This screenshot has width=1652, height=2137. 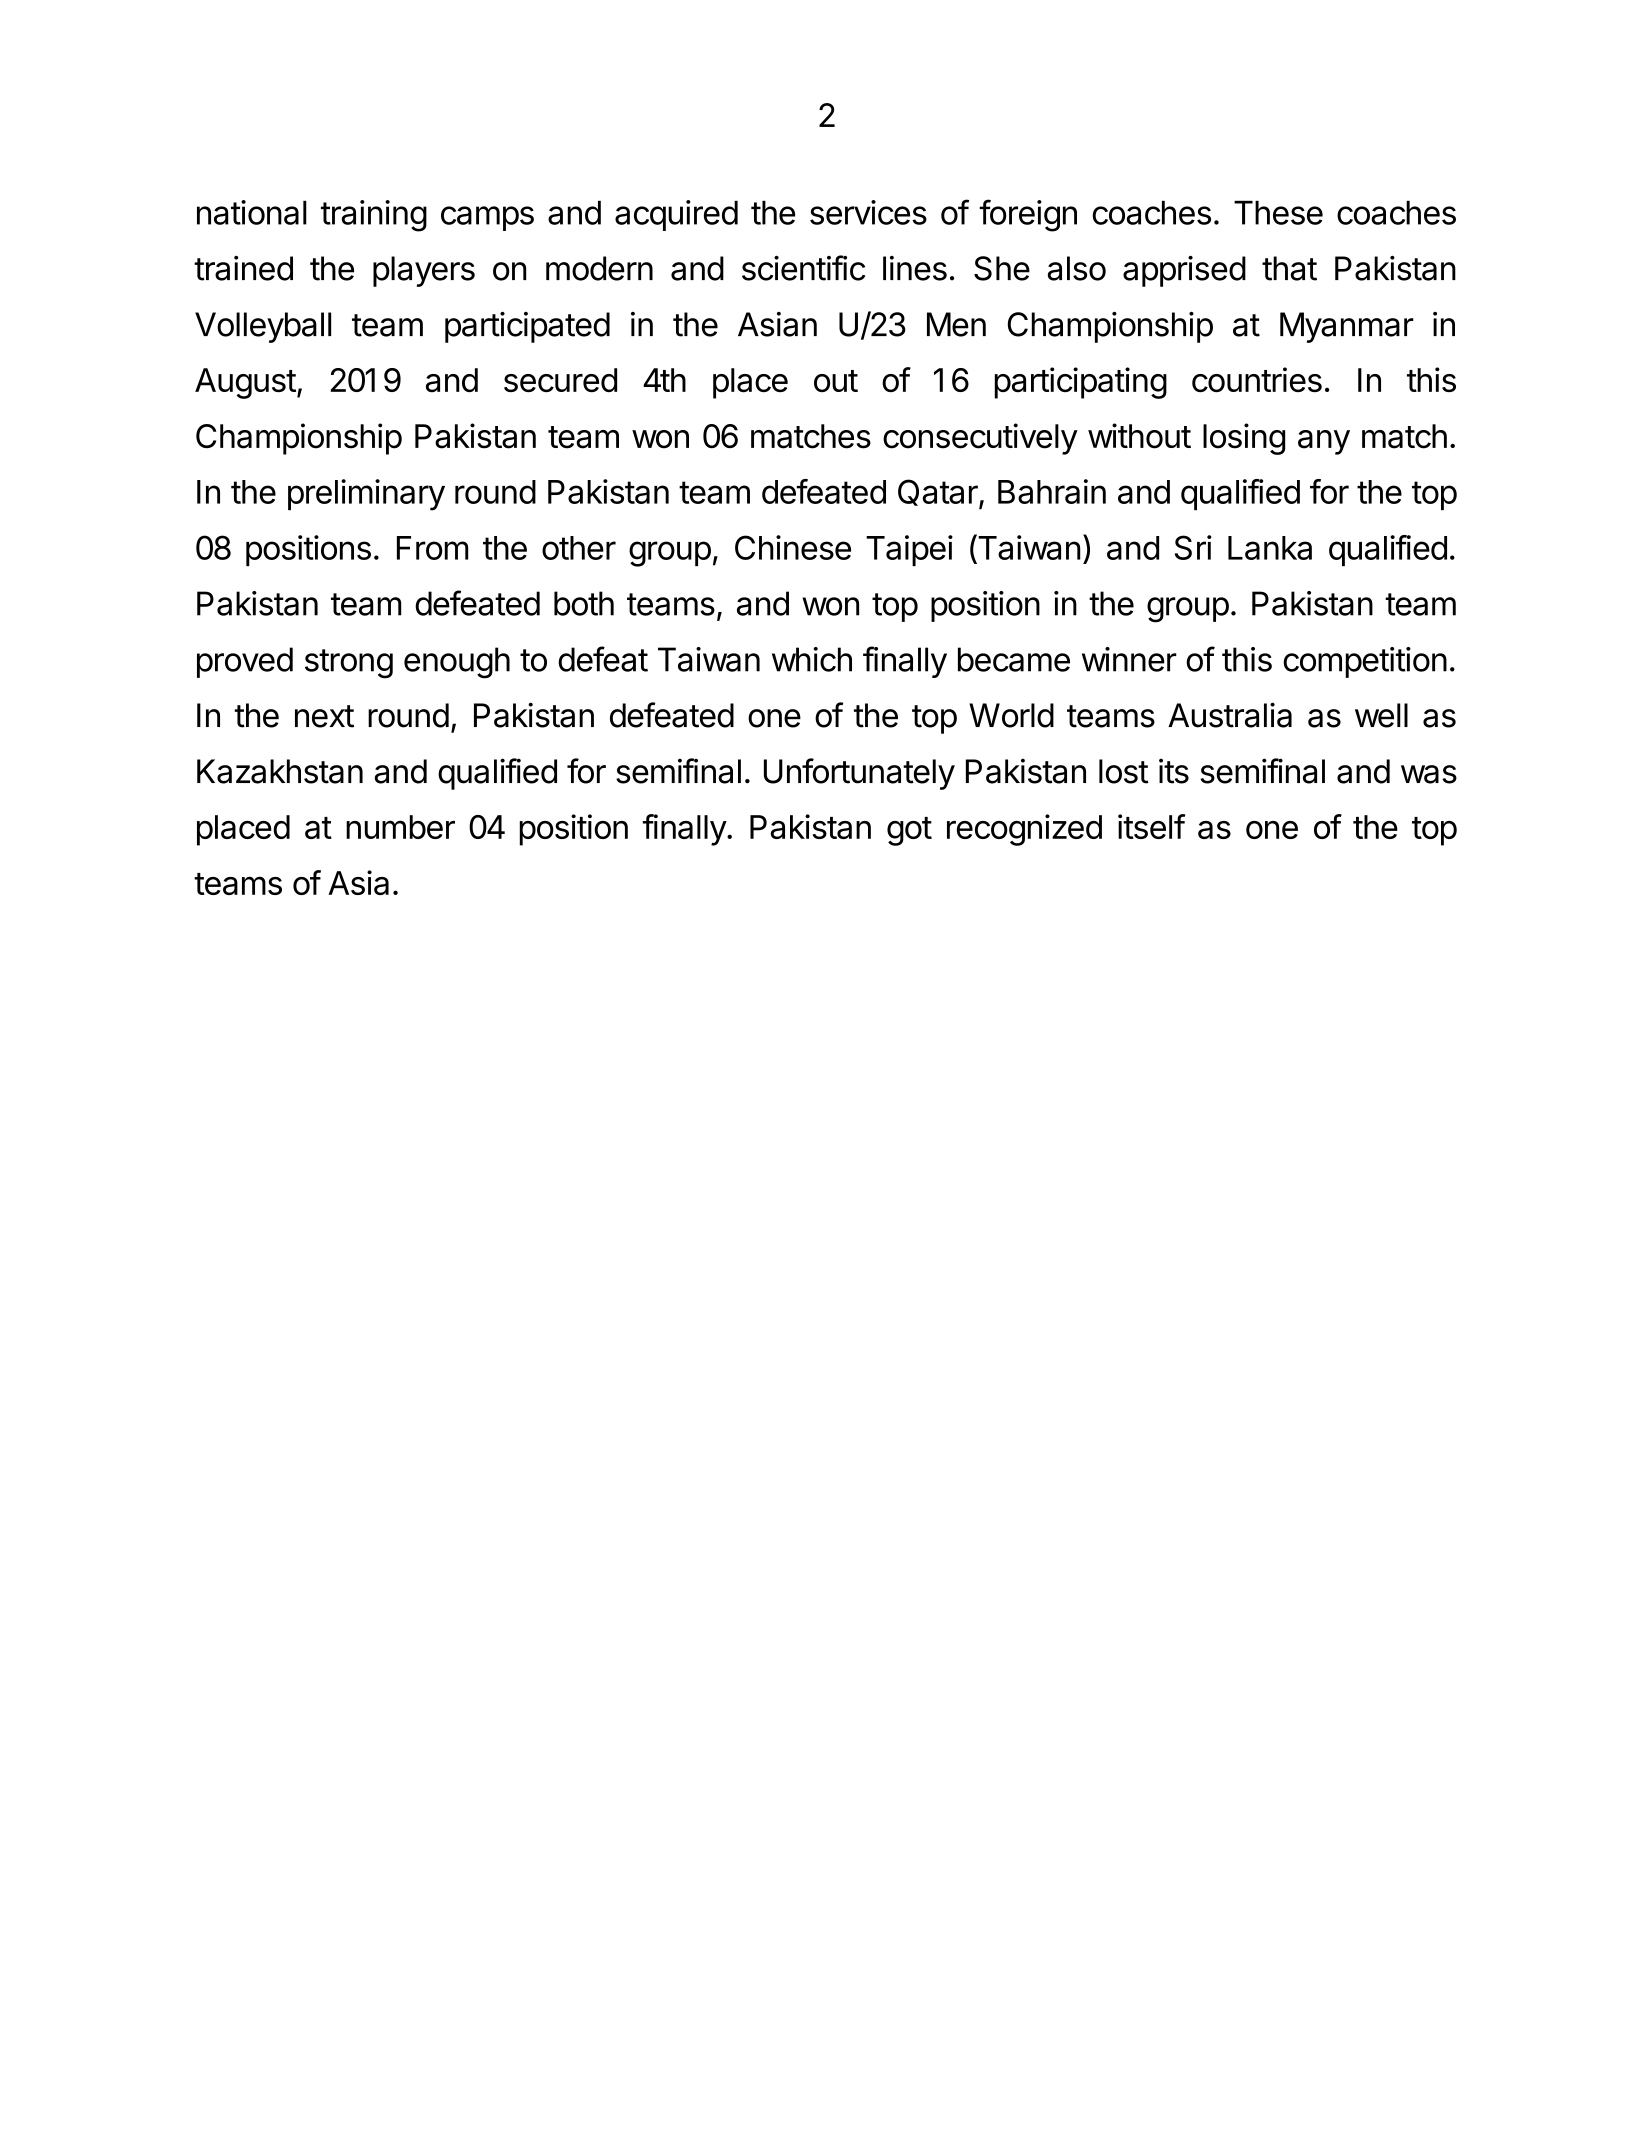 What do you see at coordinates (812, 659) in the screenshot?
I see `which` at bounding box center [812, 659].
